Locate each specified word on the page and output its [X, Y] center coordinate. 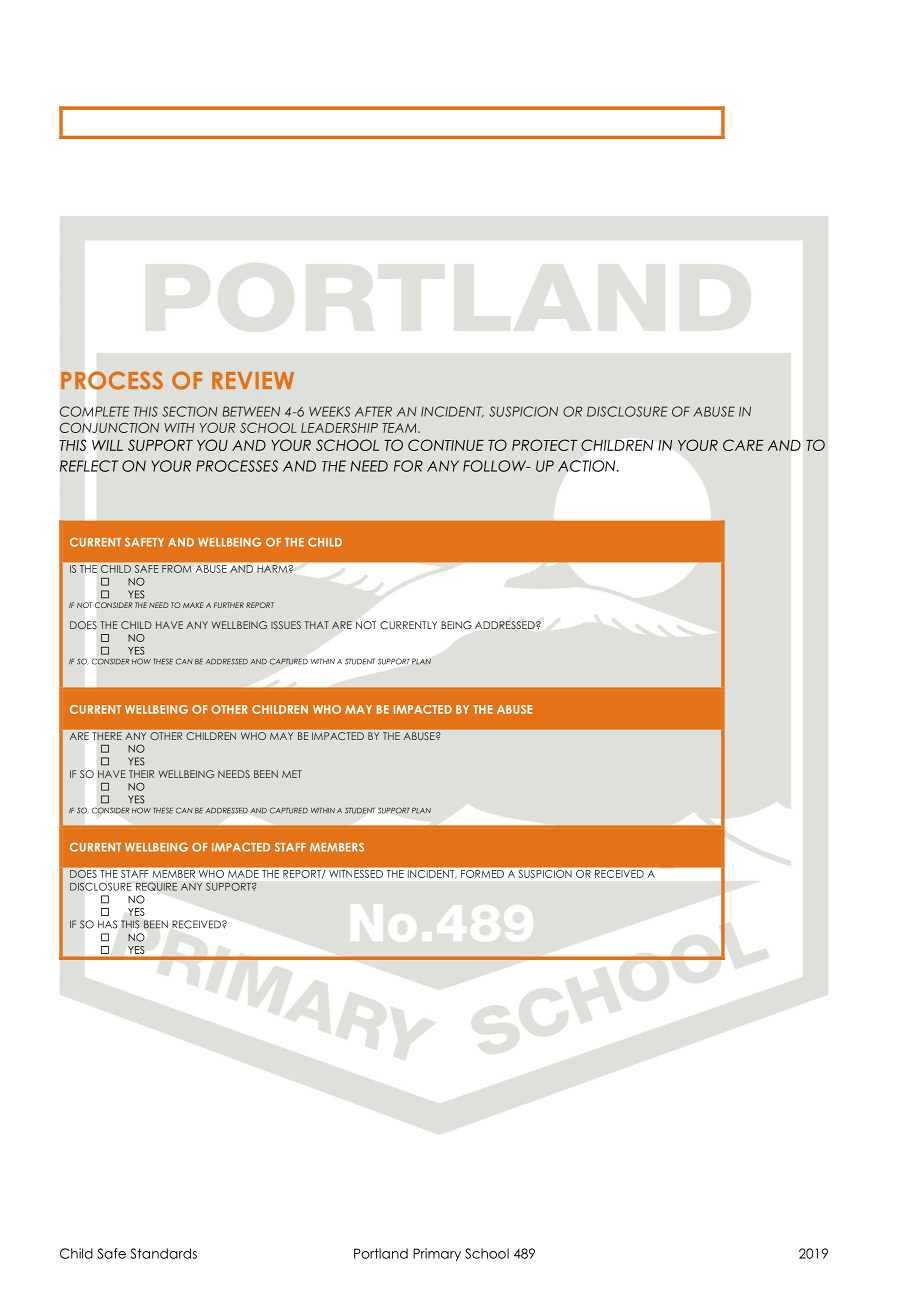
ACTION [588, 466]
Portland [381, 1253]
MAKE [193, 605]
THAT [317, 625]
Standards [163, 1253]
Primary [437, 1254]
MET [292, 774]
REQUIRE [156, 886]
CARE [743, 445]
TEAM [400, 428]
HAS [107, 924]
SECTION [190, 411]
